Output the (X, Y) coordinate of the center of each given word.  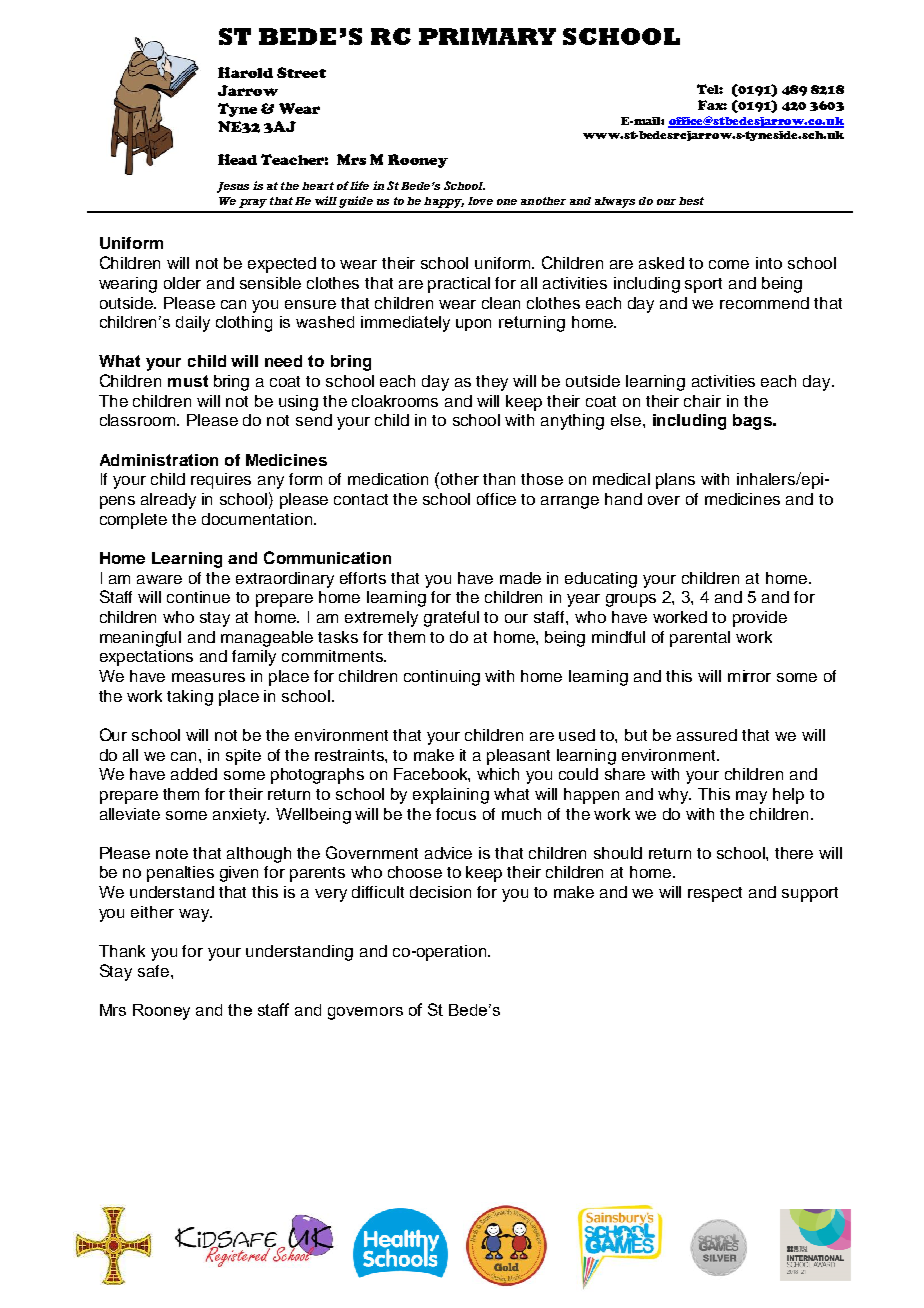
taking (190, 698)
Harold (245, 72)
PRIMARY (487, 36)
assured (707, 735)
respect (715, 894)
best (691, 201)
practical (459, 285)
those (542, 479)
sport (703, 285)
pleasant (518, 757)
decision (440, 892)
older (182, 283)
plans (675, 481)
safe (155, 971)
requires (221, 481)
